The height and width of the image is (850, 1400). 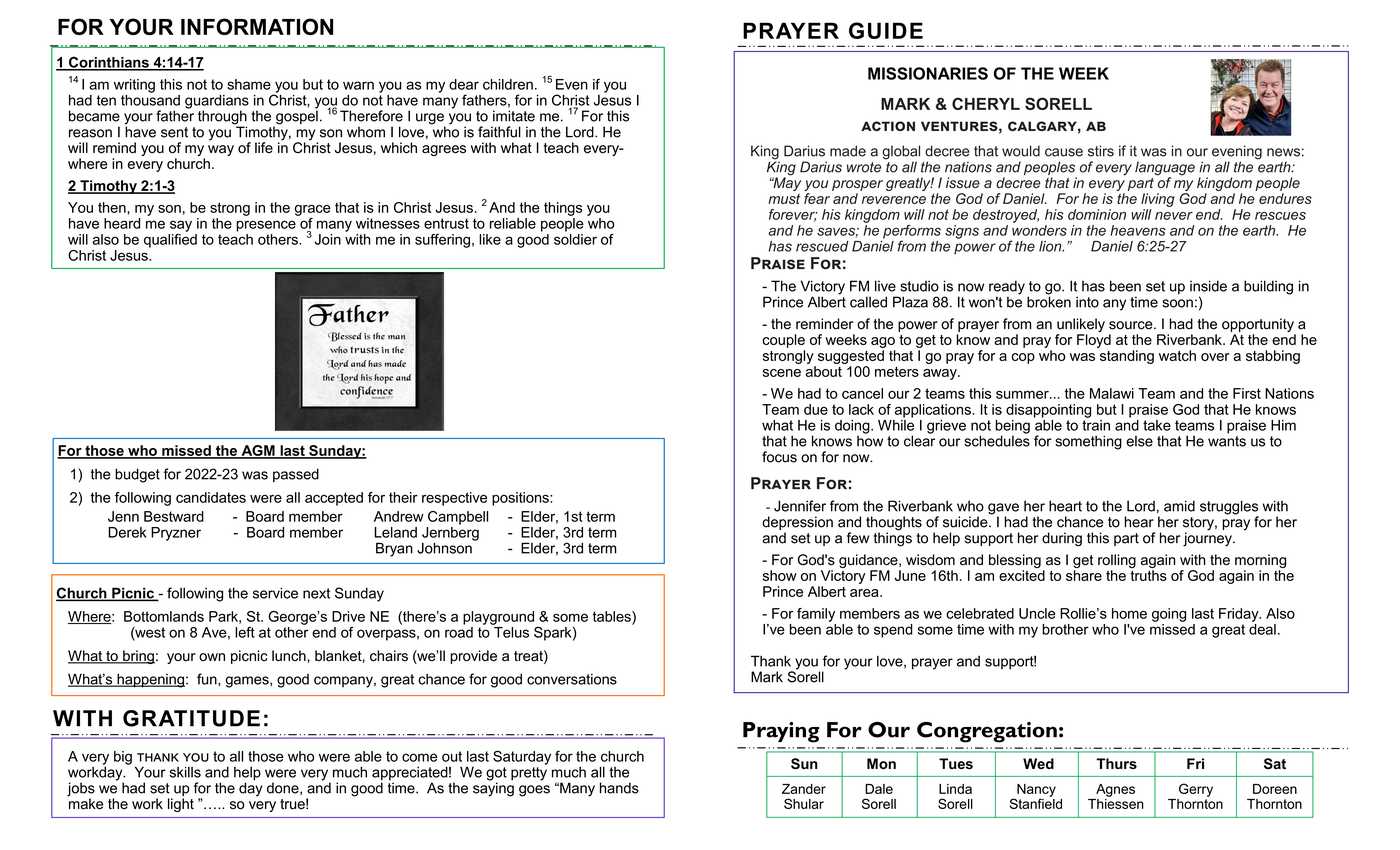 I want to click on INFORMATION, so click(x=257, y=26).
